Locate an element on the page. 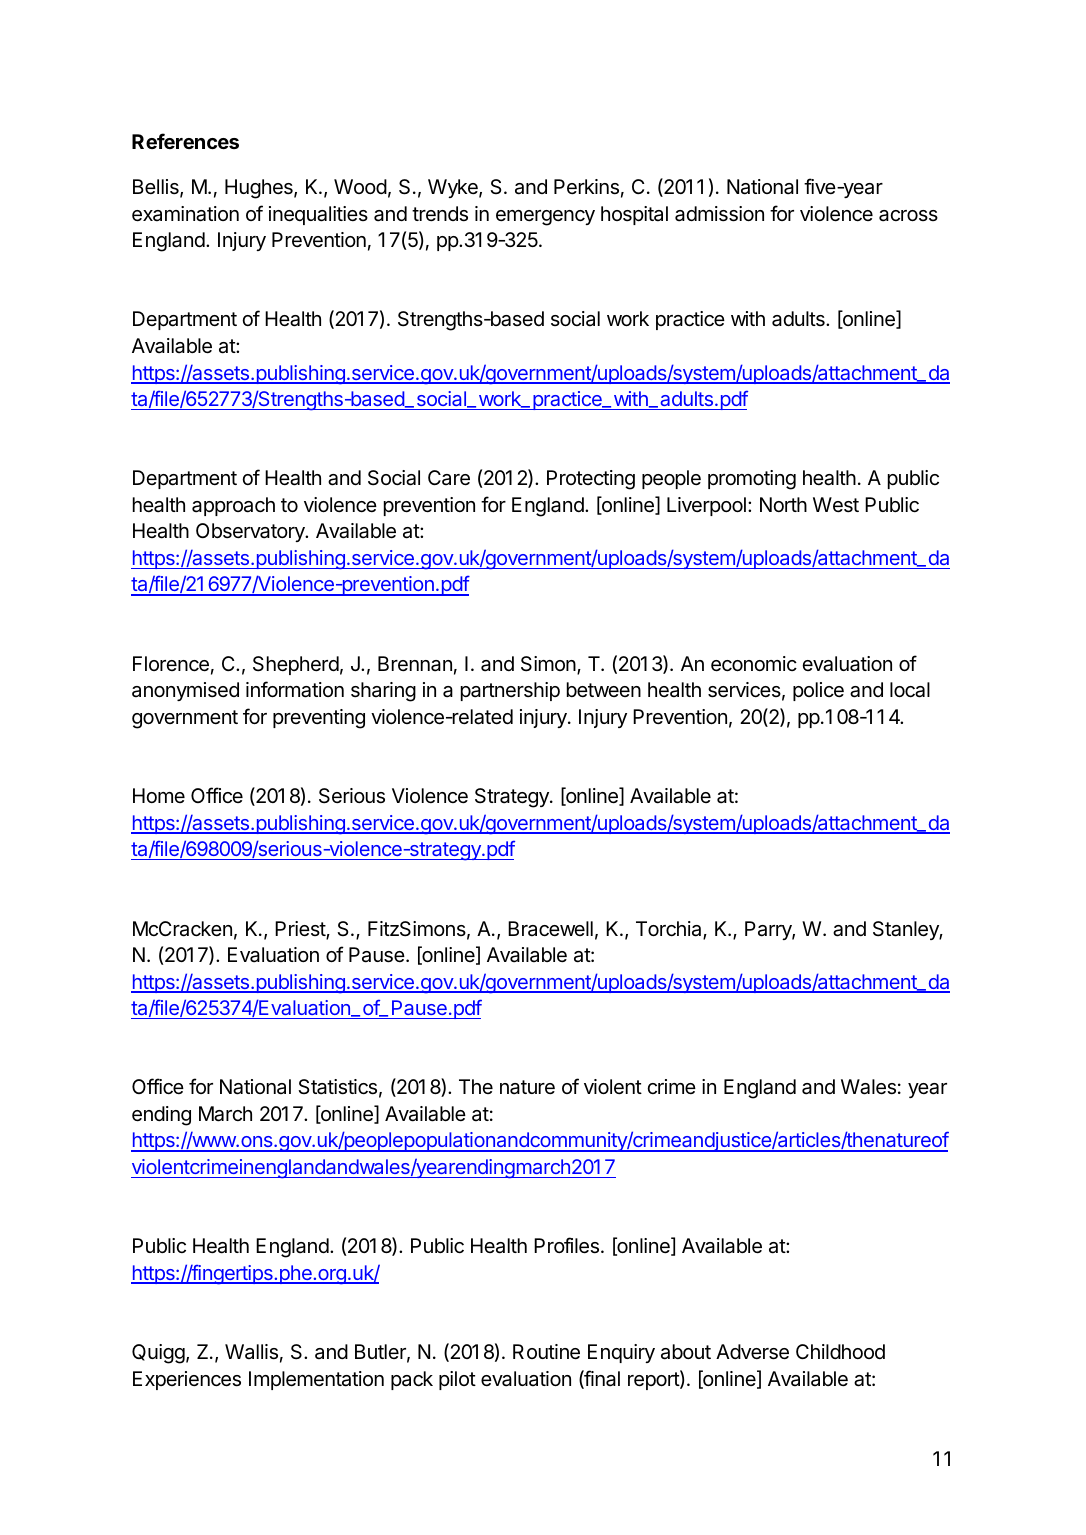  across is located at coordinates (908, 216).
